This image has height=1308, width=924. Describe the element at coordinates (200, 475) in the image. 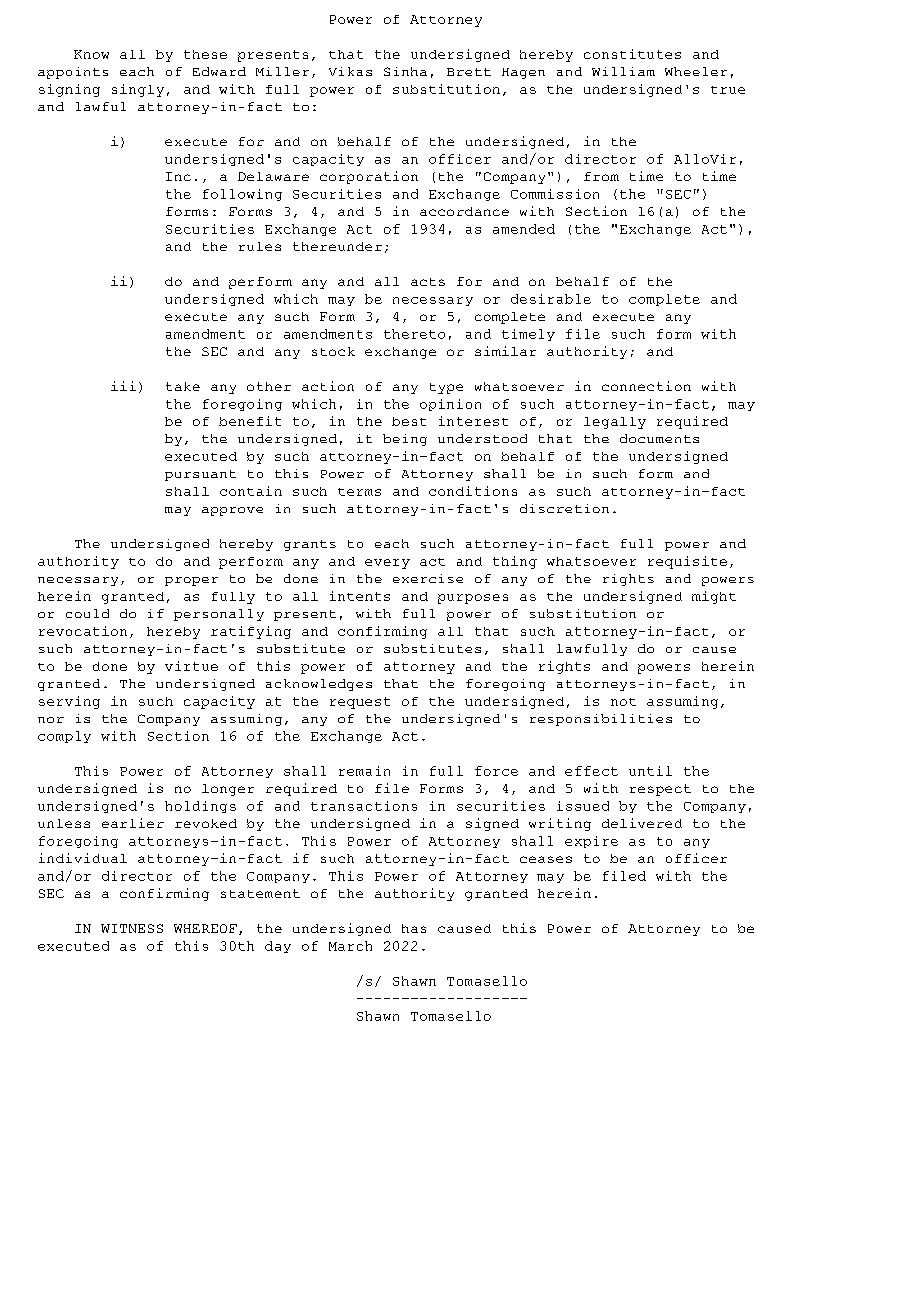

I see `pursuant` at that location.
